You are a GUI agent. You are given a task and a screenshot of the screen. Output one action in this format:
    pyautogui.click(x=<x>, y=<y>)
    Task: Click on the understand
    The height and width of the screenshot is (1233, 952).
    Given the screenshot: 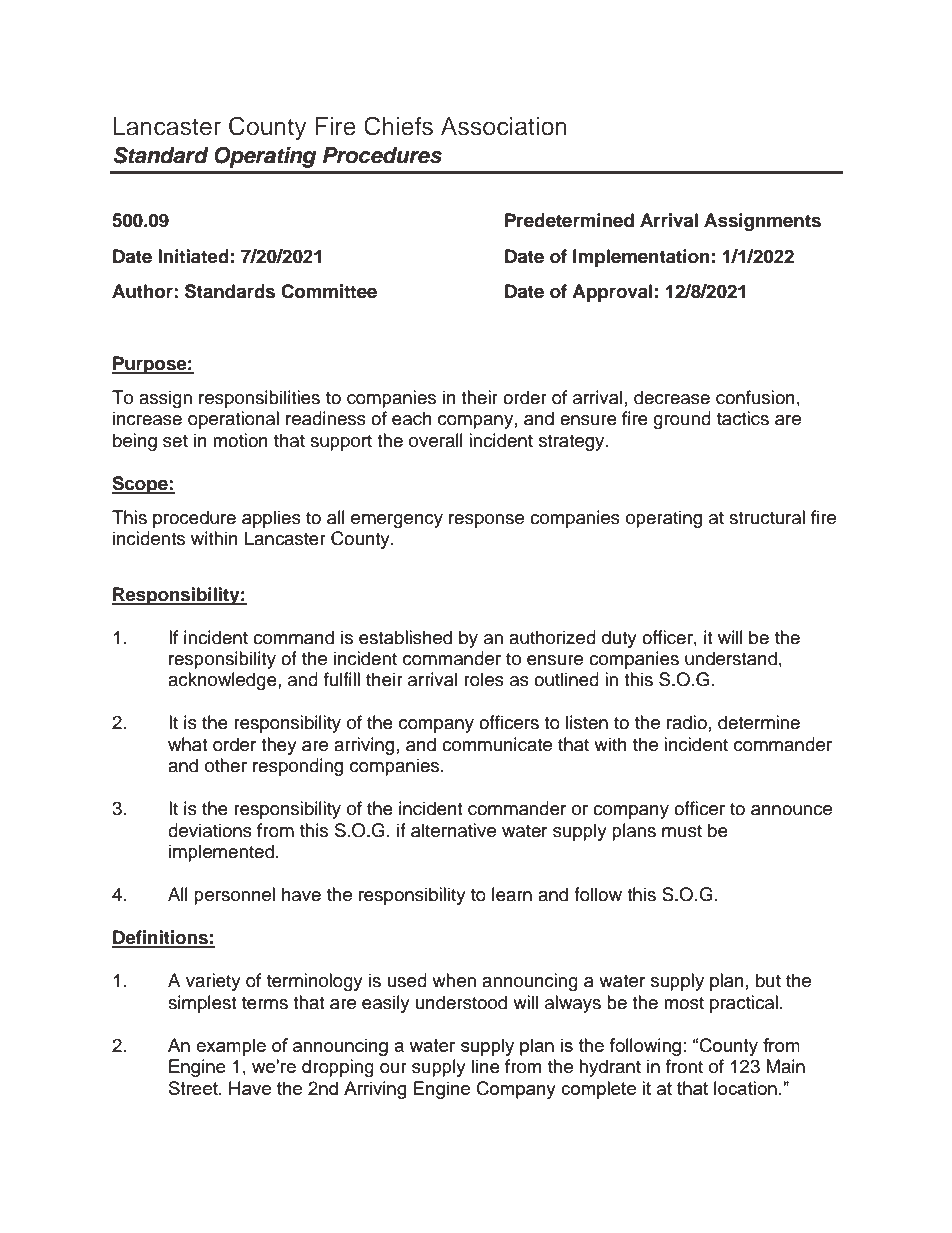 What is the action you would take?
    pyautogui.click(x=731, y=658)
